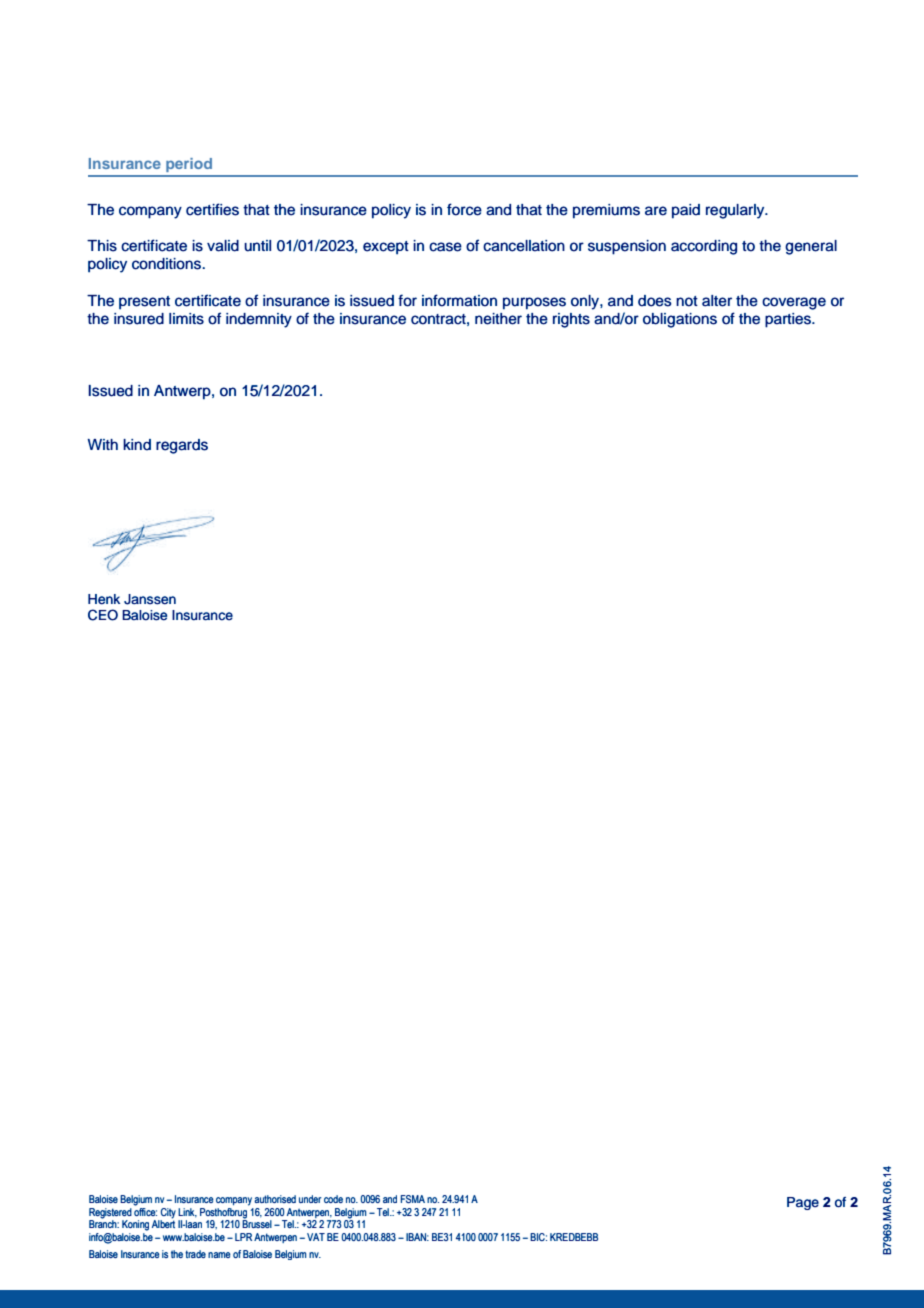 Image resolution: width=924 pixels, height=1308 pixels. Describe the element at coordinates (316, 1237) in the image. I see `VAT` at that location.
